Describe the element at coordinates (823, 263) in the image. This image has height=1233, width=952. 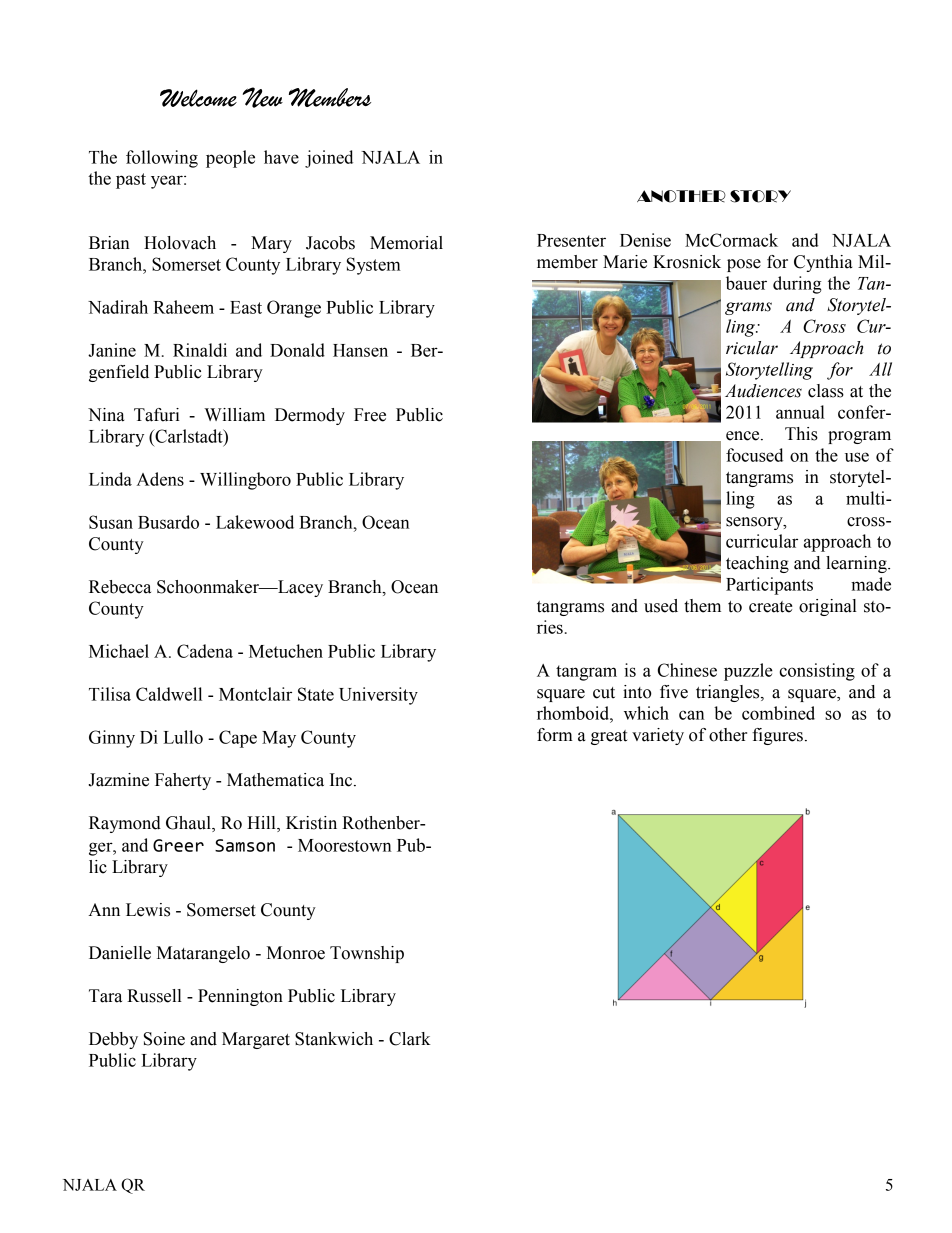
I see `Cynthia` at that location.
